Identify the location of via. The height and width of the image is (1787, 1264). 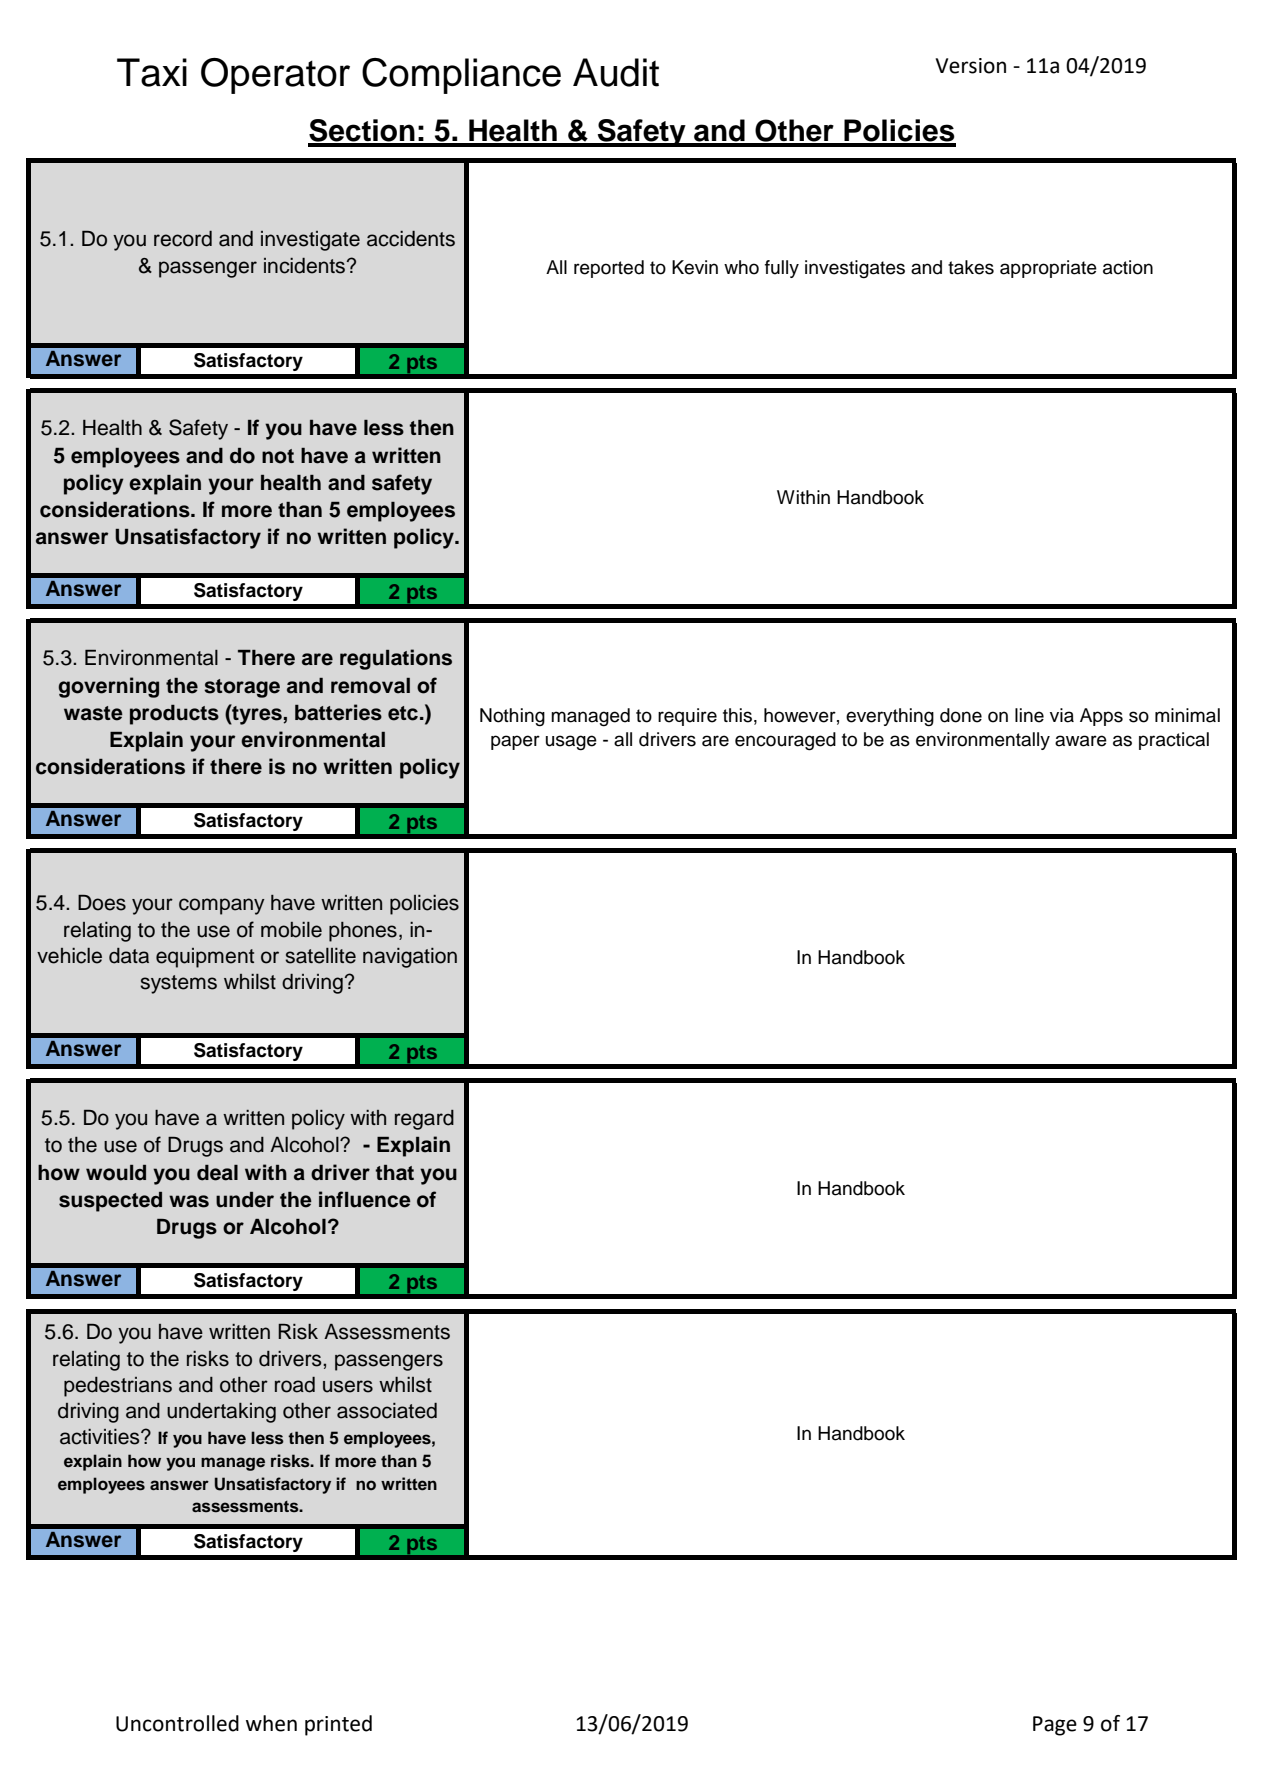
(1062, 715).
